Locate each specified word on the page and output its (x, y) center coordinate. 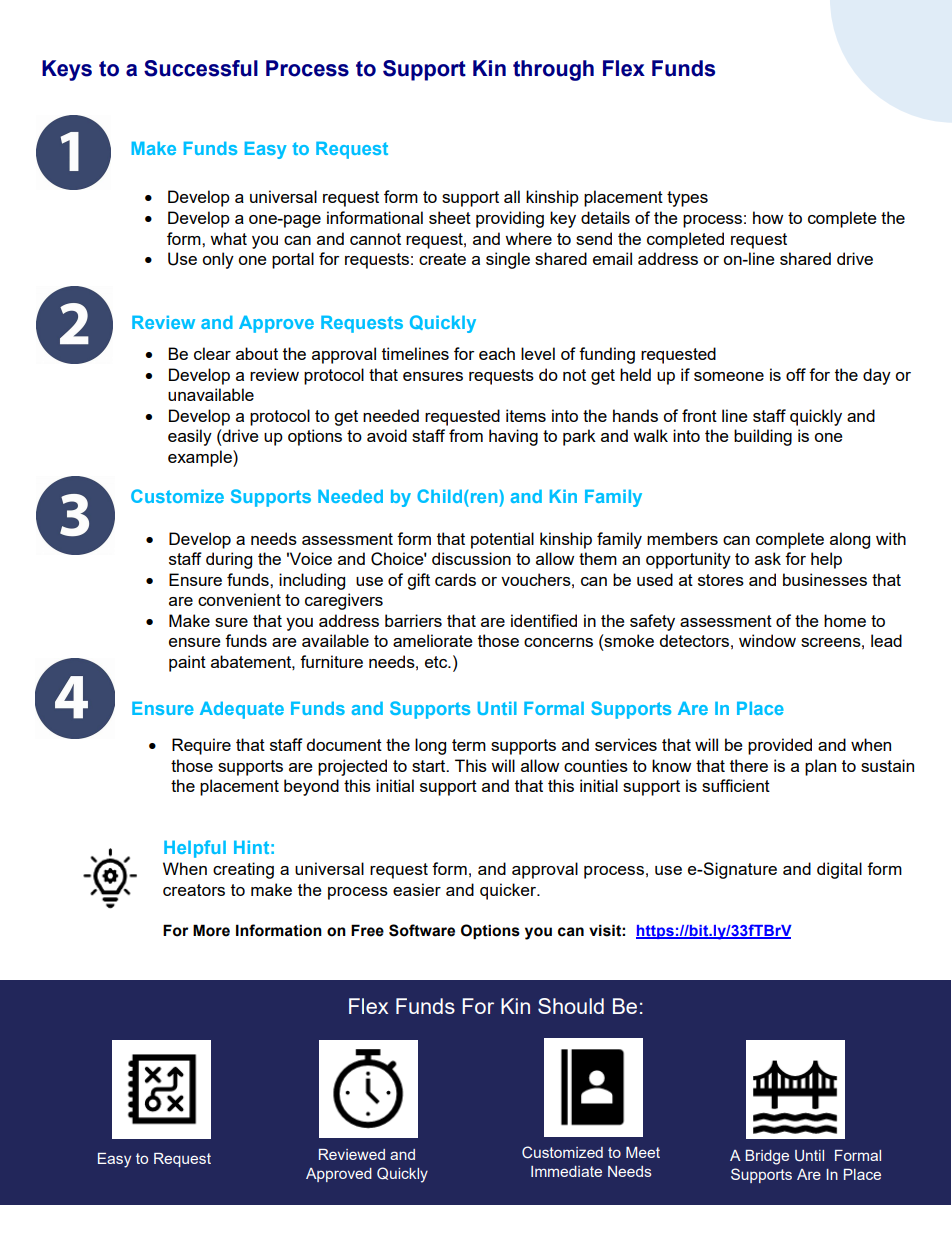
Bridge (767, 1157)
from (466, 435)
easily (190, 437)
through (553, 70)
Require (201, 746)
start (430, 766)
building (763, 437)
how (768, 217)
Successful (201, 68)
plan (820, 767)
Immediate (566, 1171)
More (211, 930)
